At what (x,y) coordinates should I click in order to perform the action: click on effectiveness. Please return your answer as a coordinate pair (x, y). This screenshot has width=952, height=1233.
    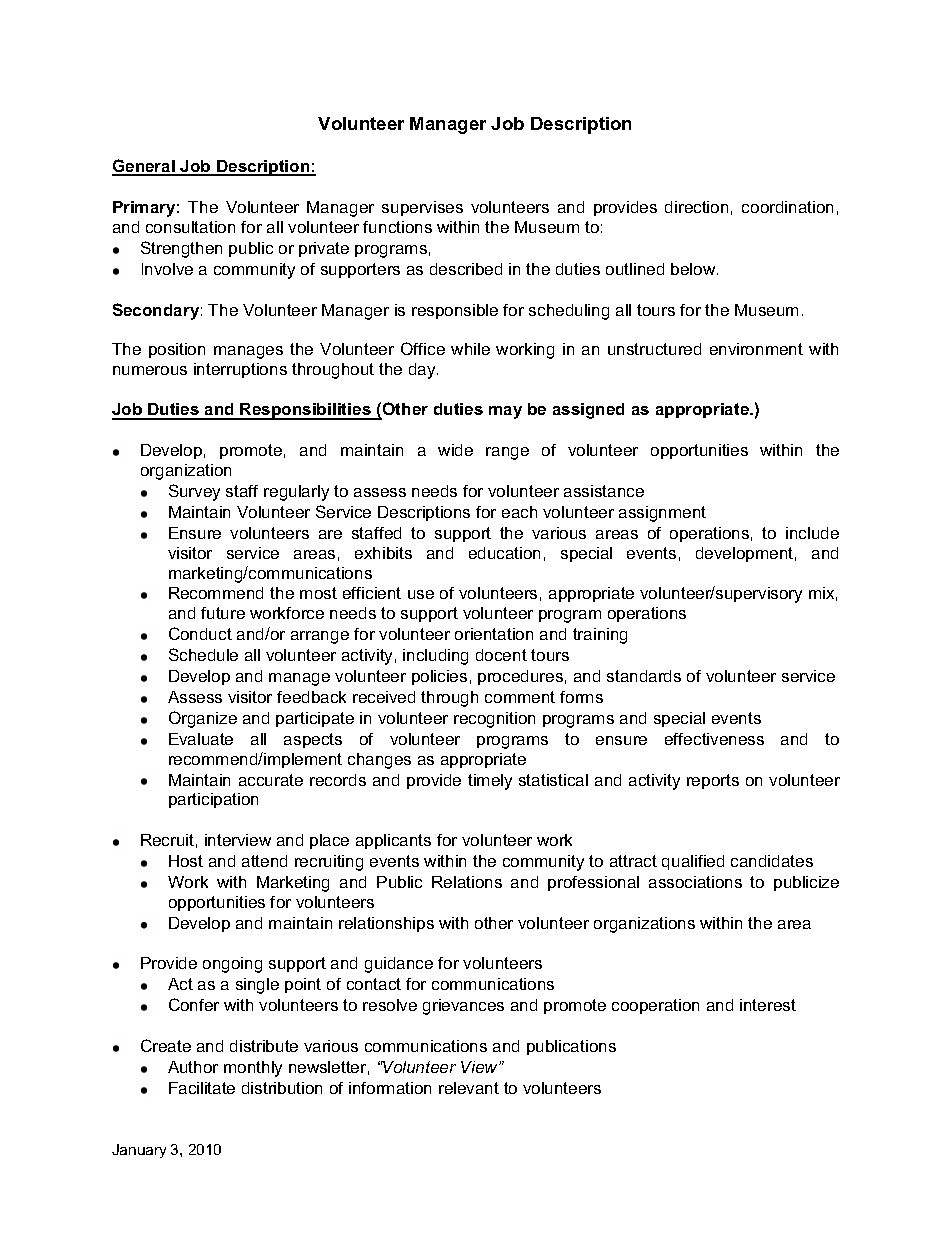
    Looking at the image, I should click on (714, 739).
